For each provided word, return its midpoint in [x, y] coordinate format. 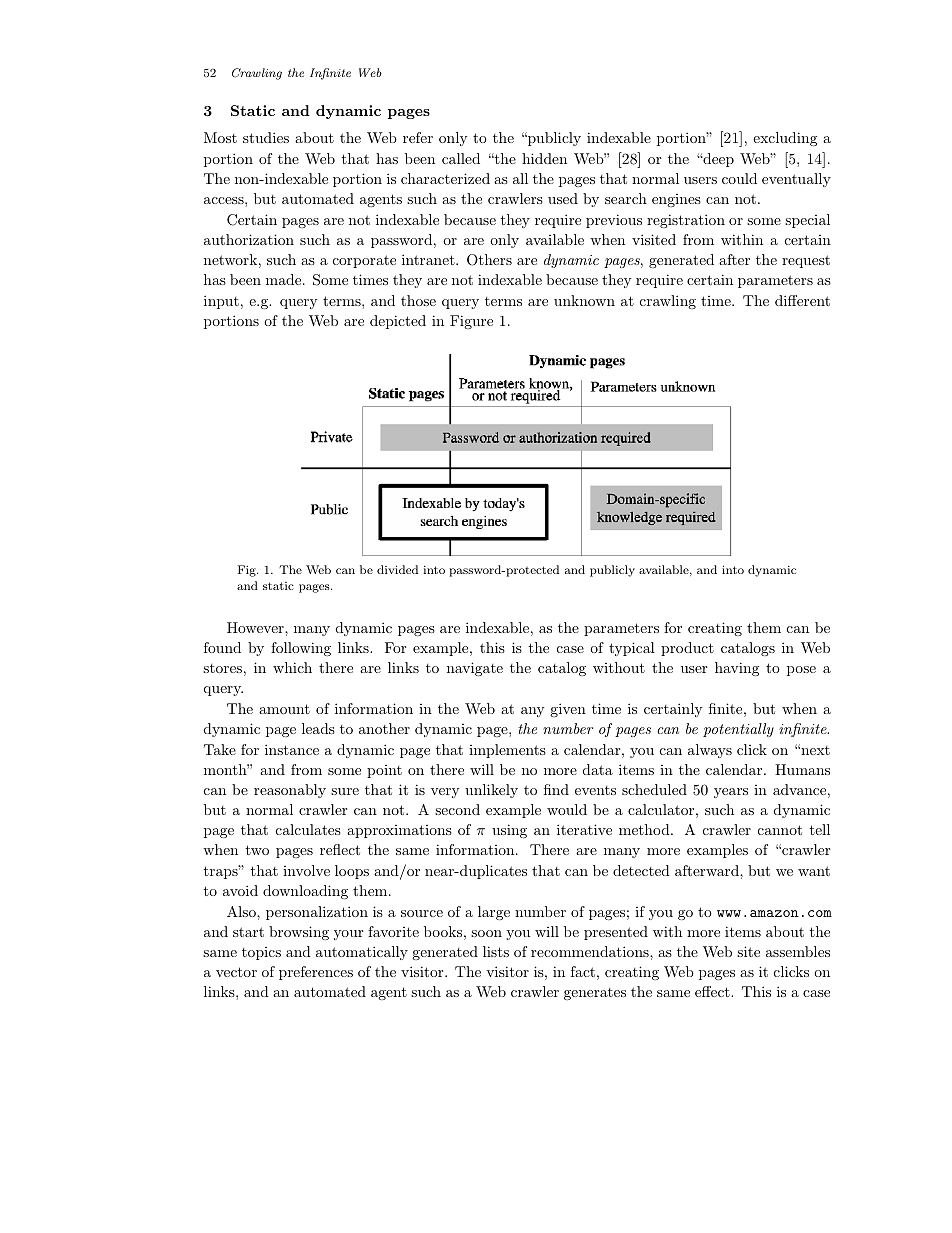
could [739, 178]
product [687, 649]
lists [496, 951]
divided [397, 569]
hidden [544, 158]
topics [261, 953]
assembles [798, 951]
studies [266, 137]
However [256, 627]
